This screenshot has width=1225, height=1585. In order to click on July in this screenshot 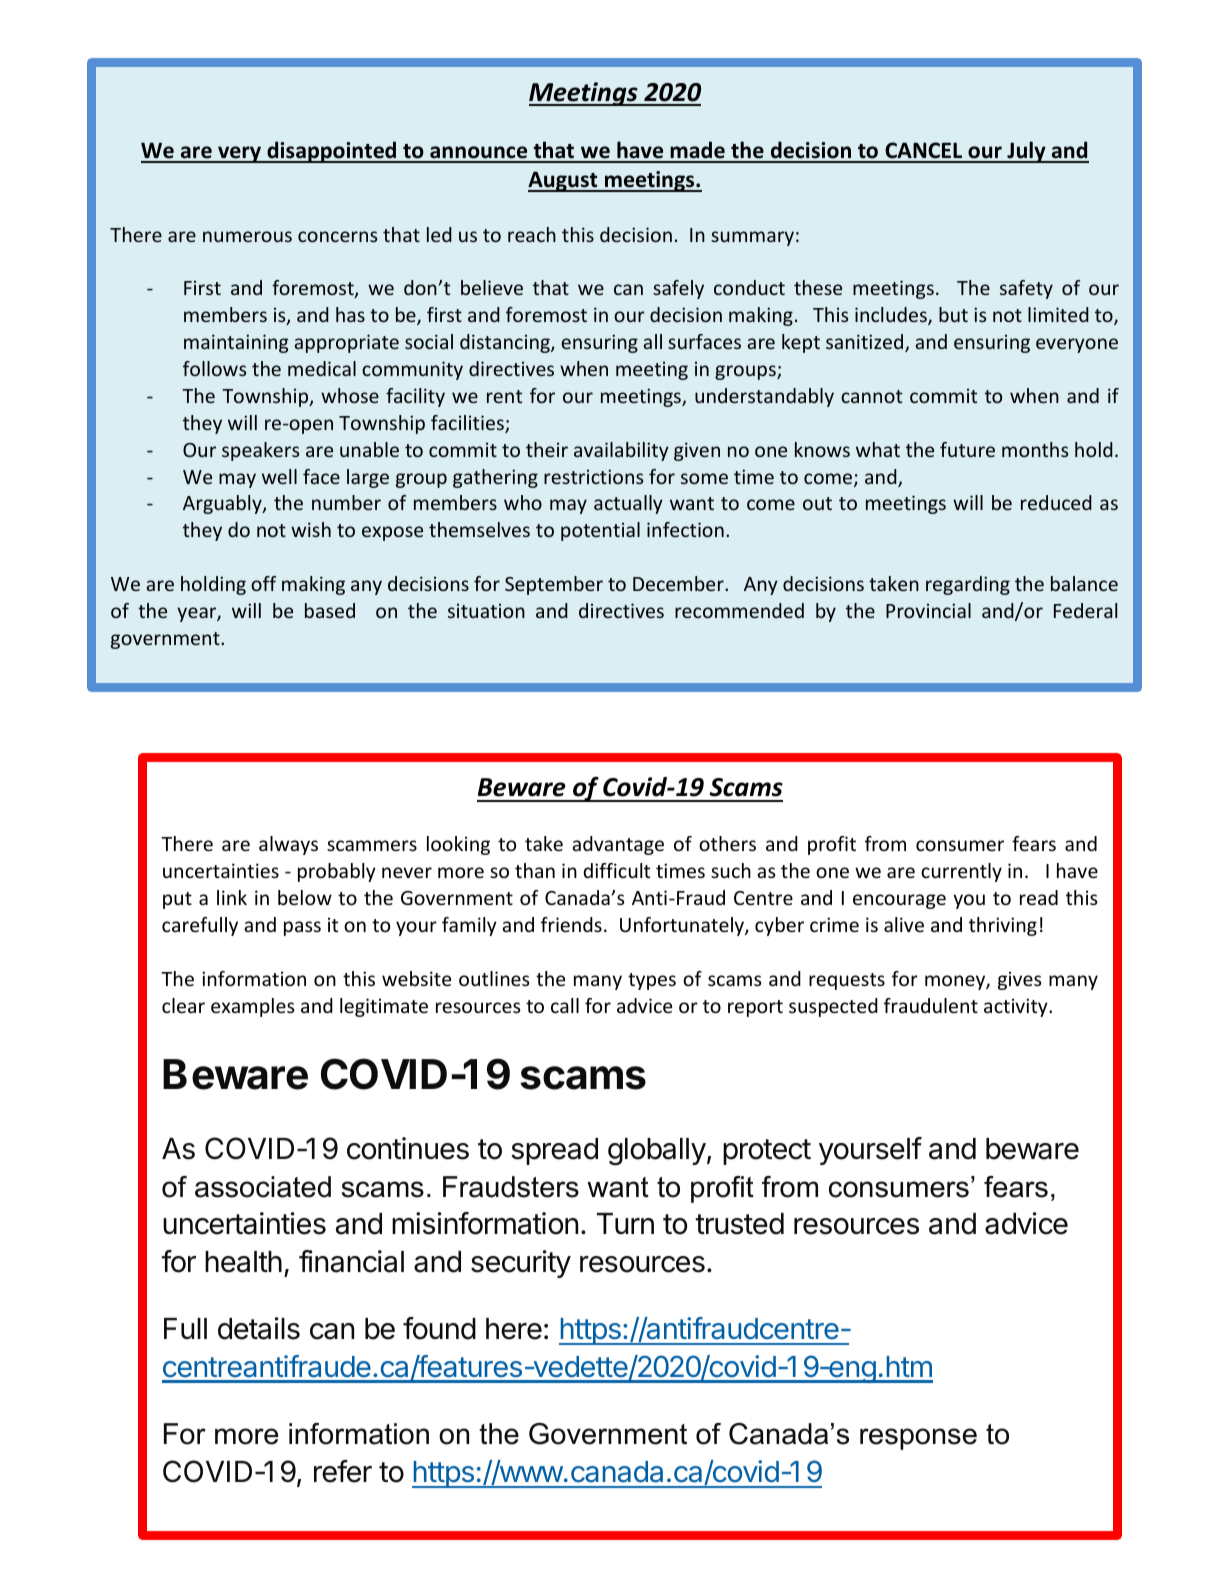, I will do `click(1026, 152)`.
